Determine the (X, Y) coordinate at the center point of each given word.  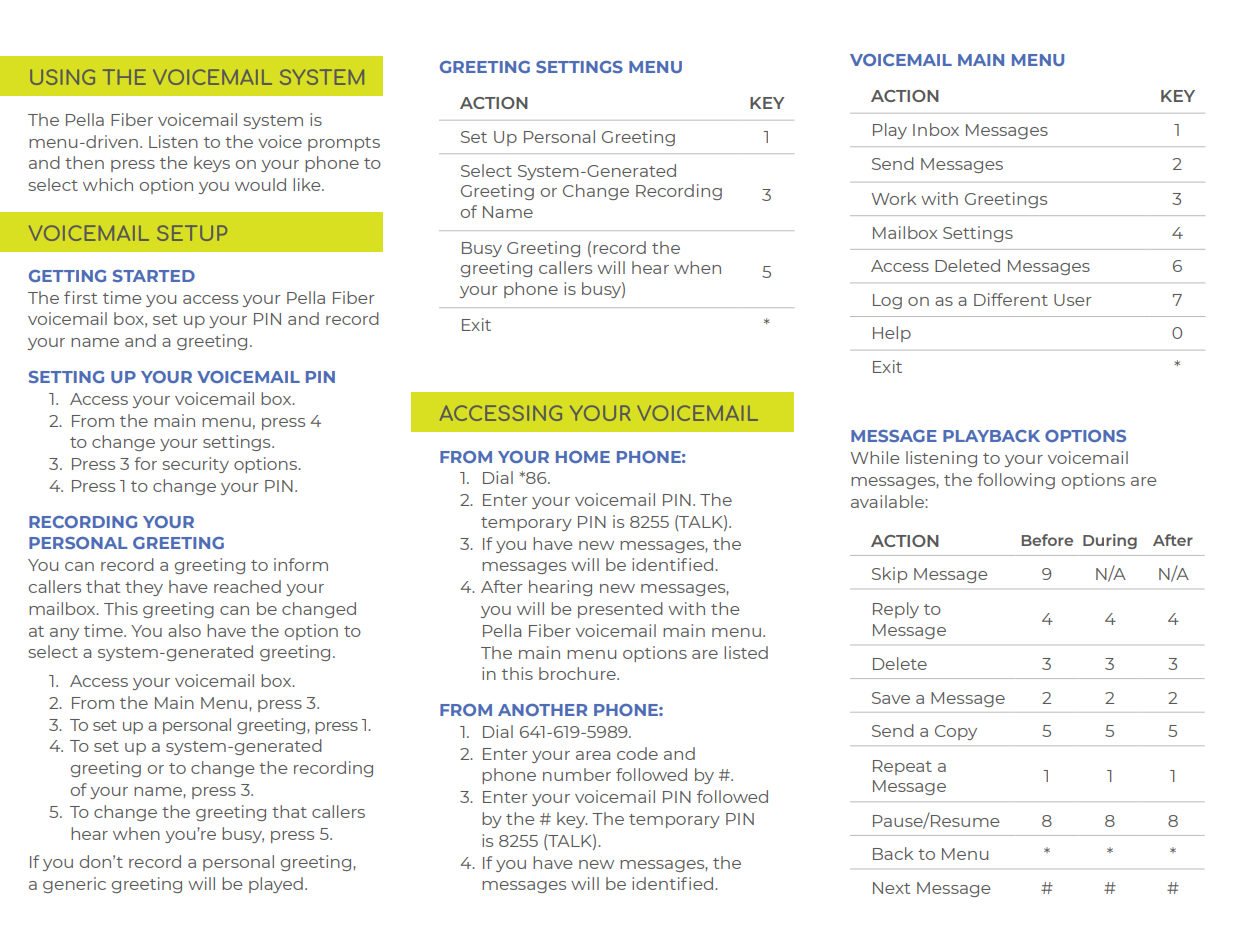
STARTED (154, 276)
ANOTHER (542, 710)
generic (74, 885)
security (195, 465)
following (1016, 481)
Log (887, 301)
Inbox (936, 129)
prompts (344, 144)
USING (62, 77)
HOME (583, 457)
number (577, 774)
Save (891, 698)
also (184, 630)
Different (1011, 299)
